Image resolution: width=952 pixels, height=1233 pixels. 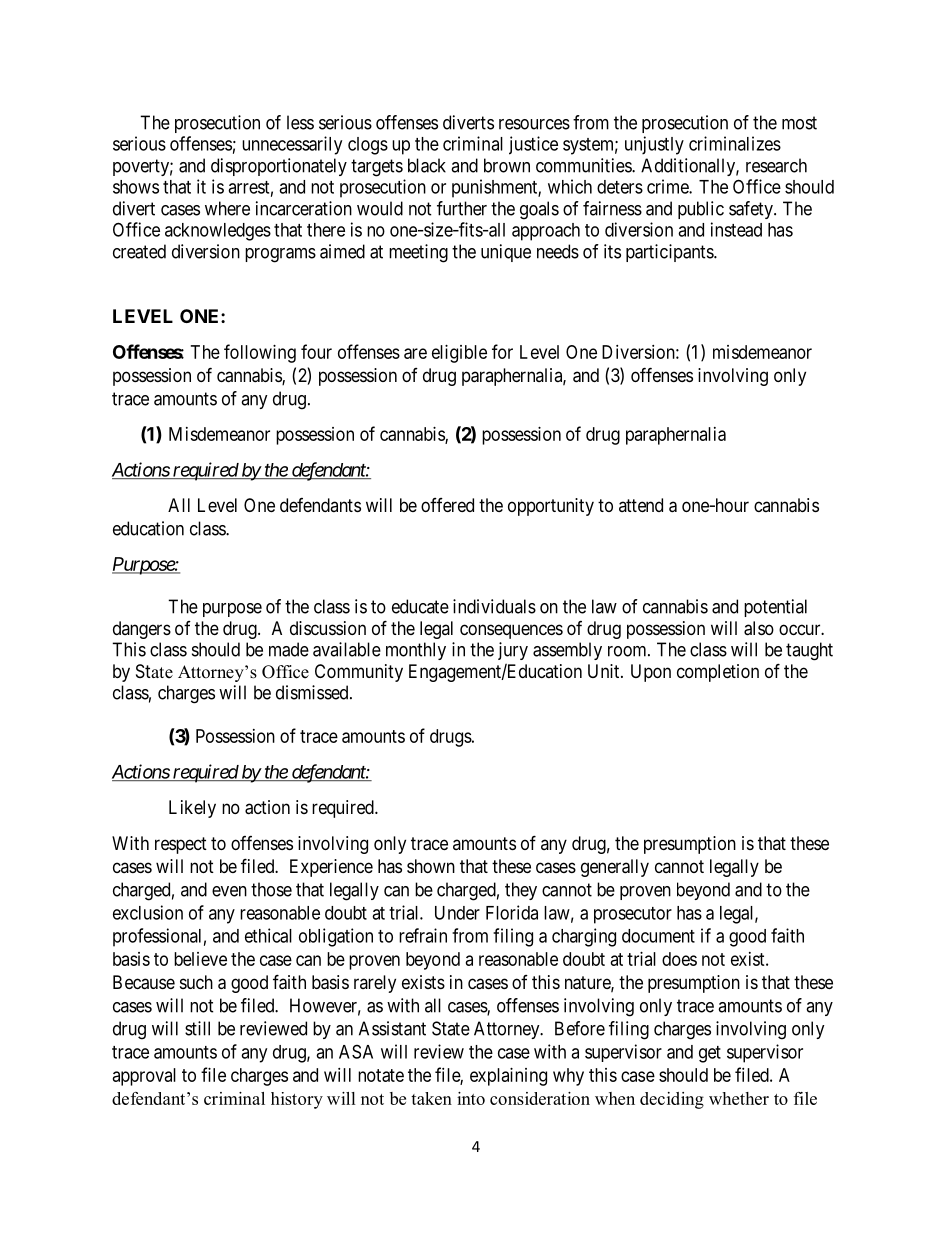 What do you see at coordinates (142, 630) in the screenshot?
I see `dangers` at bounding box center [142, 630].
